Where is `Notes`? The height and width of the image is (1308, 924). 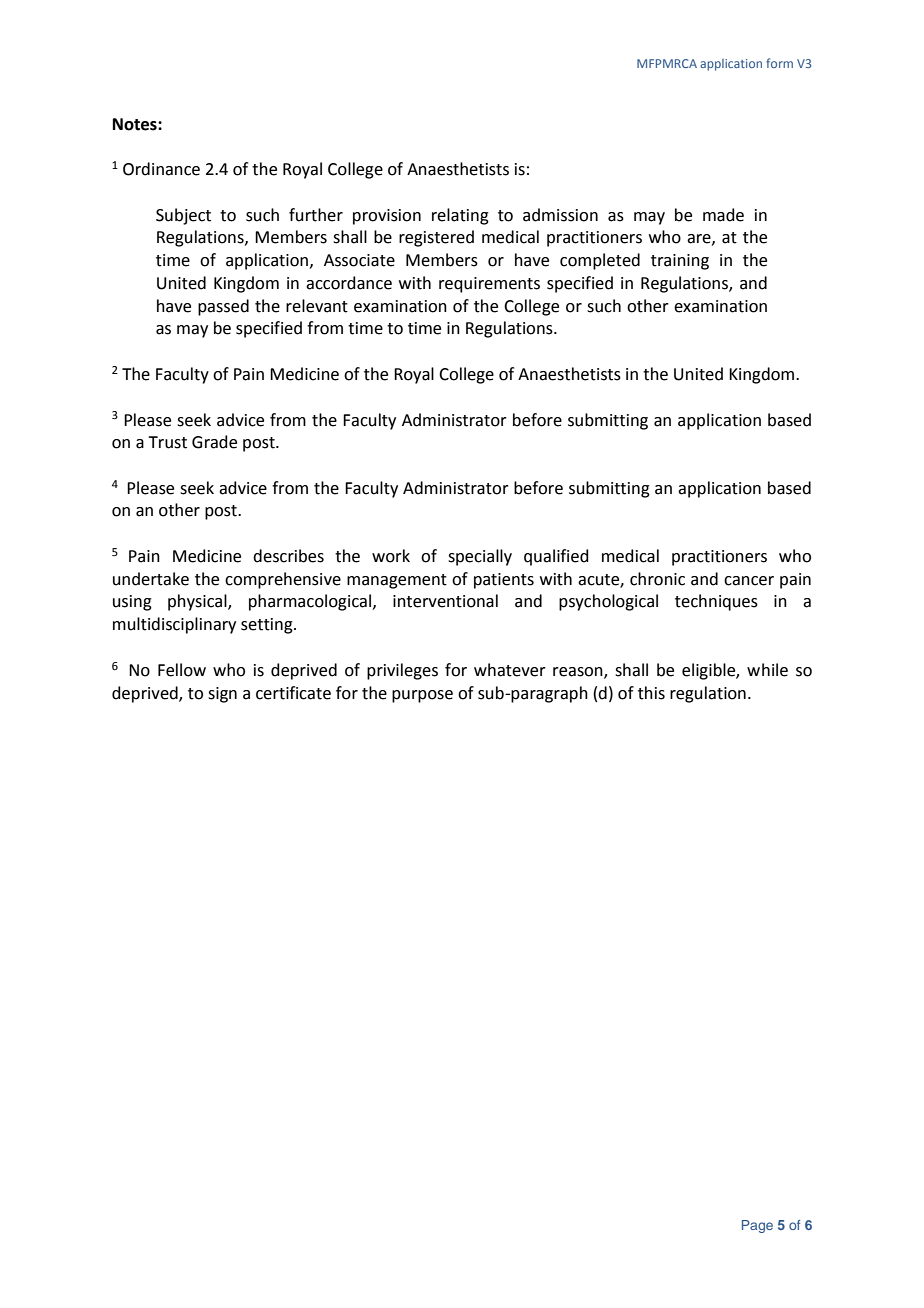
Notes is located at coordinates (136, 124).
